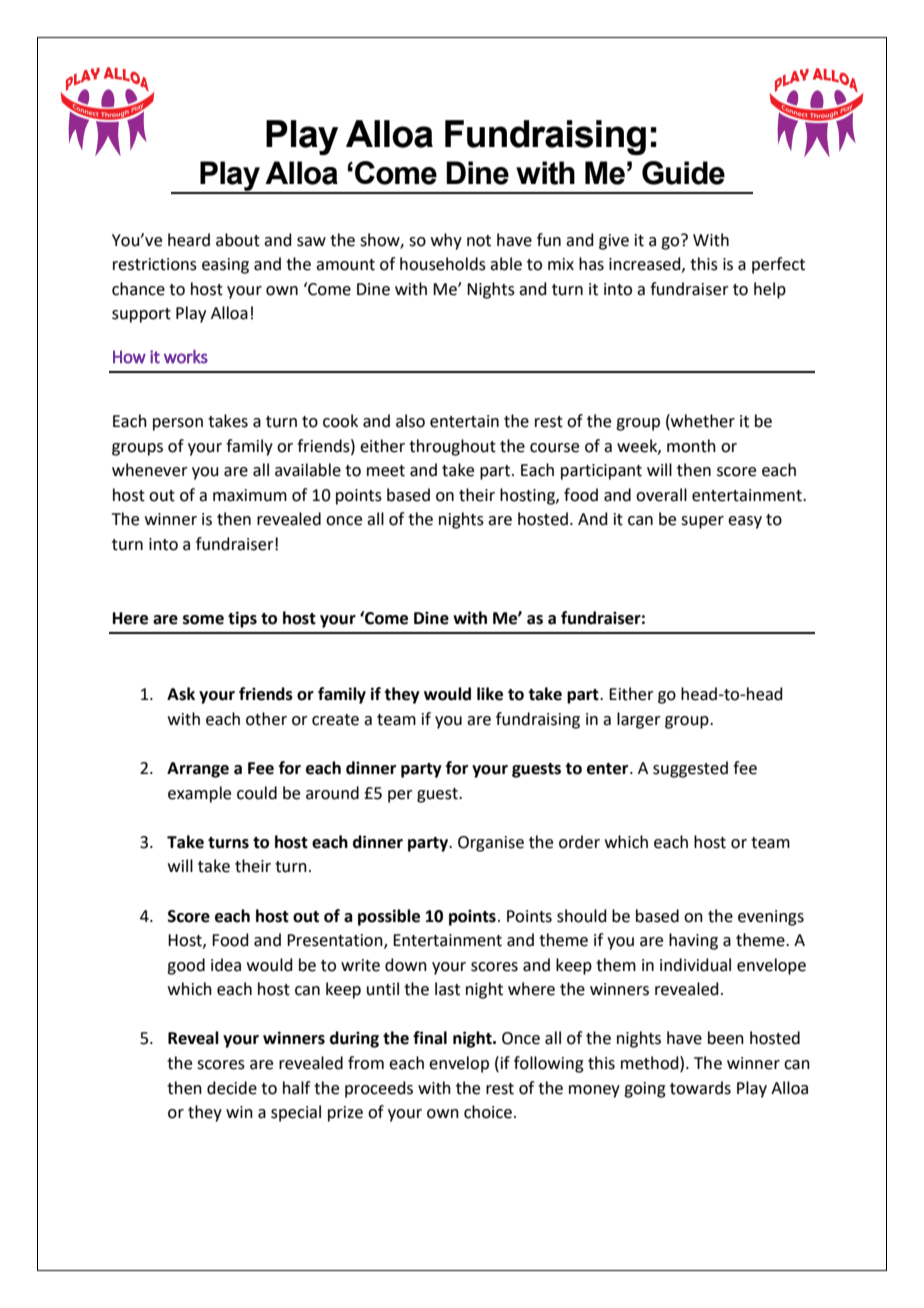 This document has width=924, height=1308. Describe the element at coordinates (203, 620) in the document. I see `some` at that location.
